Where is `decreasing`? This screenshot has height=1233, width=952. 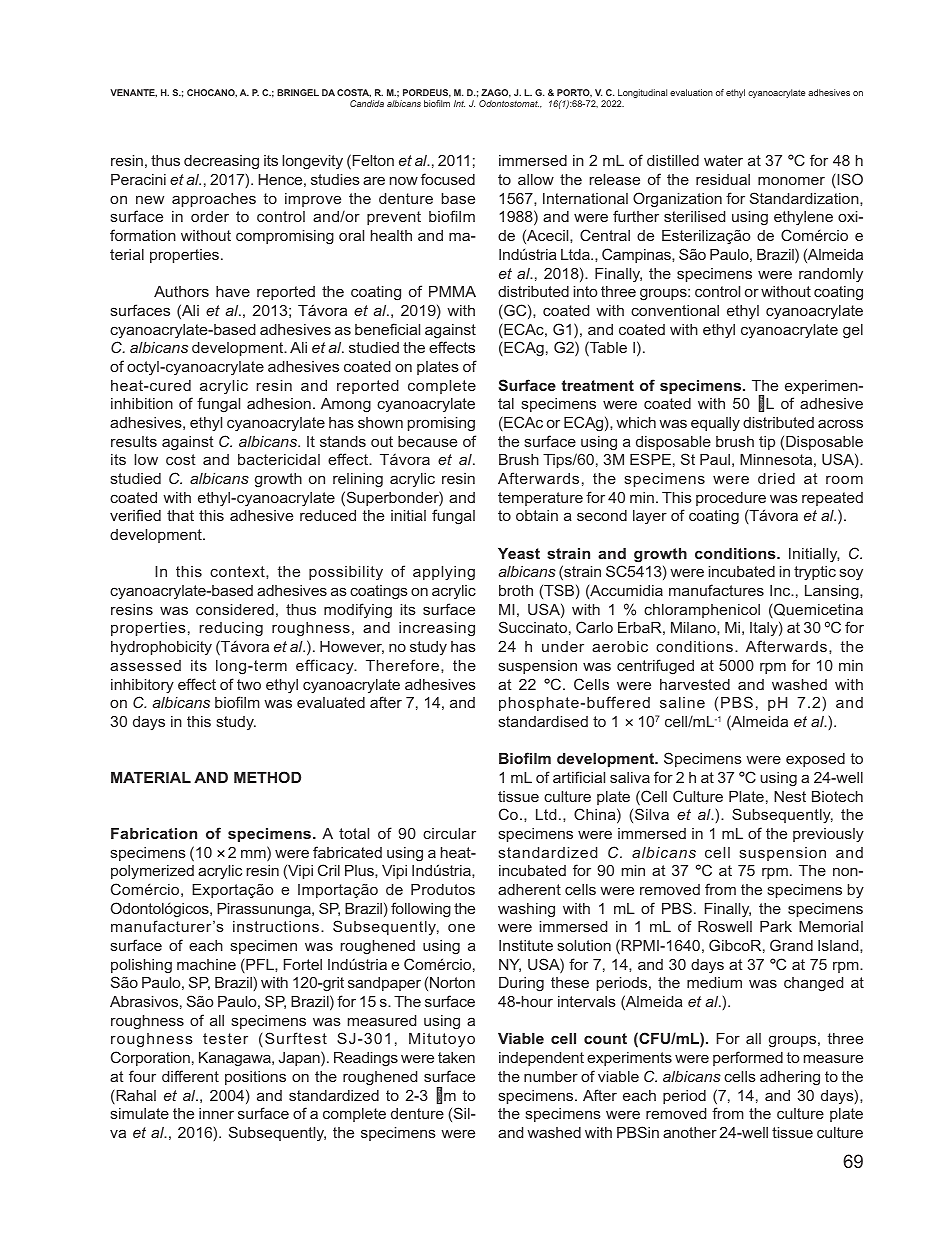 decreasing is located at coordinates (221, 162).
